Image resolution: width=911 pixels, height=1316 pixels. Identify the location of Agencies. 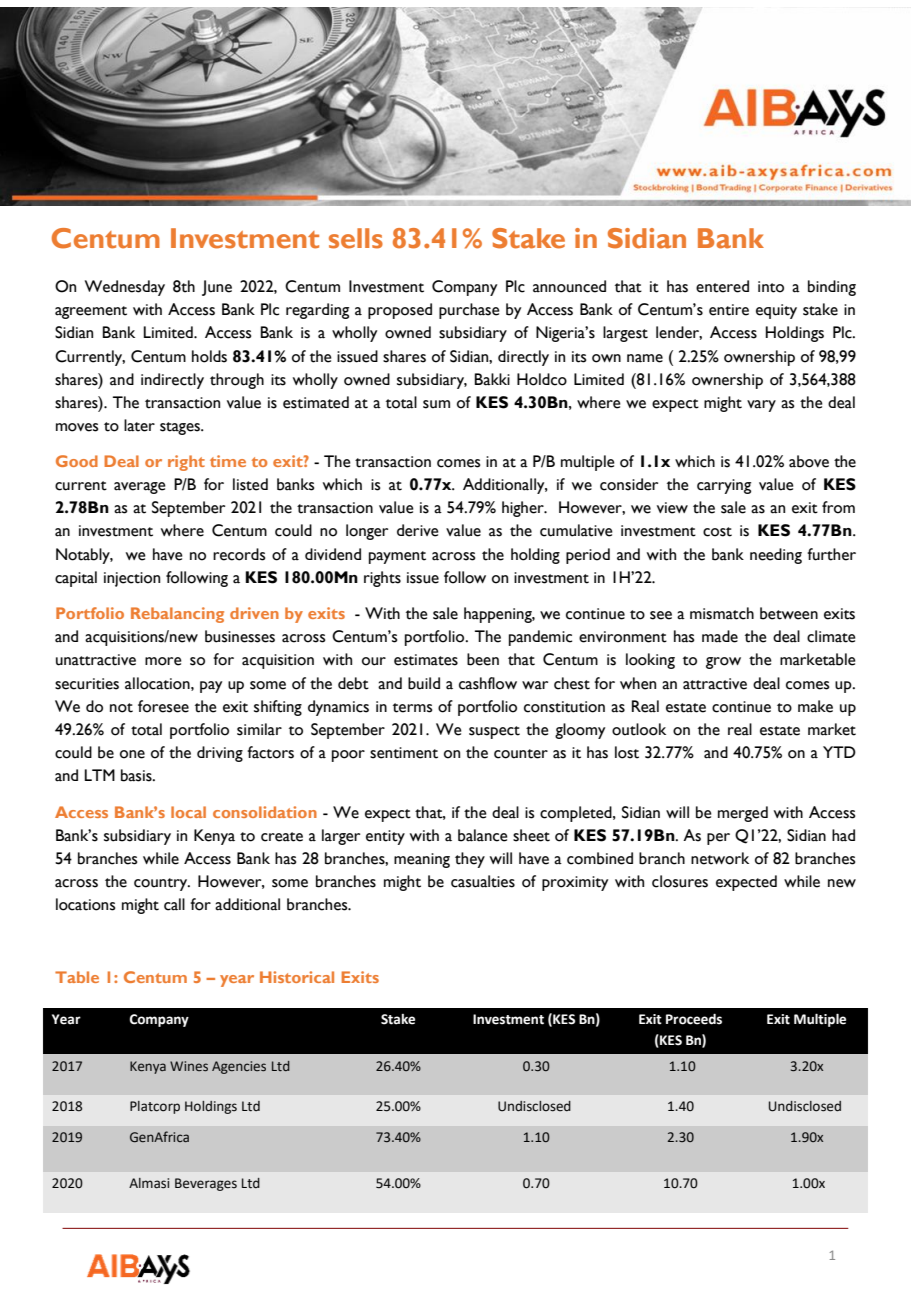
(239, 1067).
